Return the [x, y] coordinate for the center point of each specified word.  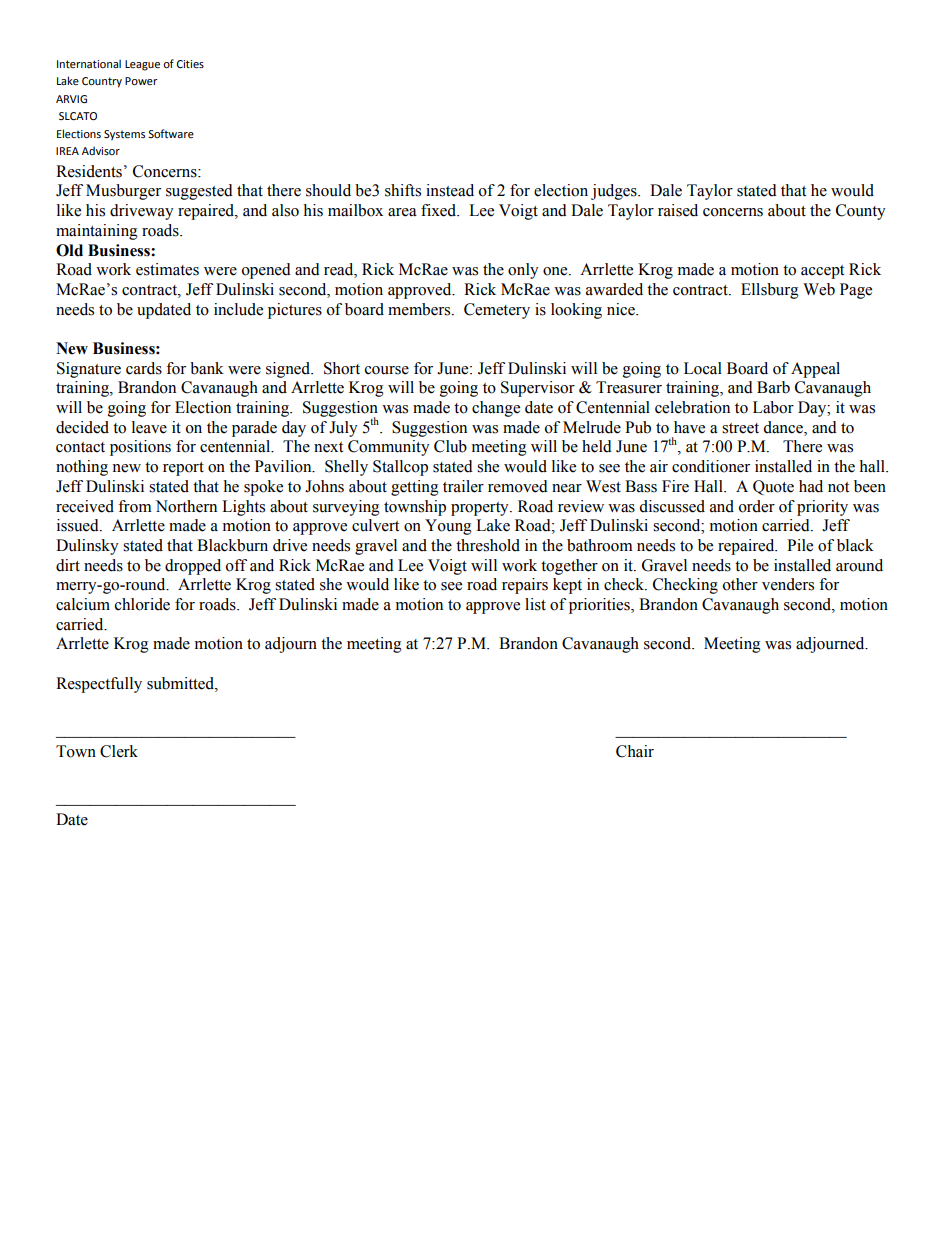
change [496, 409]
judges [615, 192]
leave [149, 427]
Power [141, 81]
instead [450, 190]
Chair [635, 751]
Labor [773, 407]
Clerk [119, 751]
